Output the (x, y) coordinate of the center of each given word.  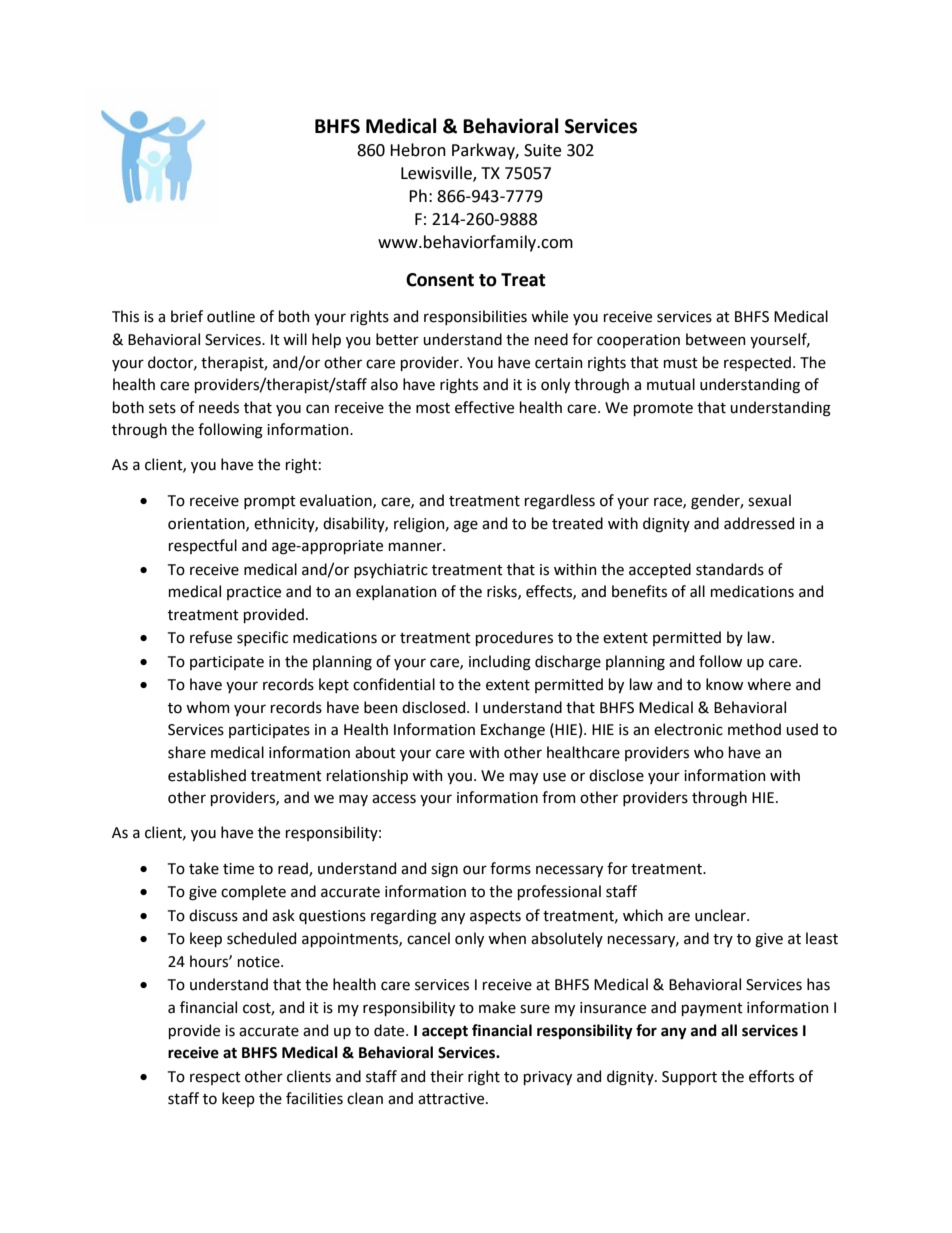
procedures (514, 638)
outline (231, 316)
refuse (211, 637)
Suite (542, 150)
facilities (314, 1098)
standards (730, 569)
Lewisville (437, 174)
